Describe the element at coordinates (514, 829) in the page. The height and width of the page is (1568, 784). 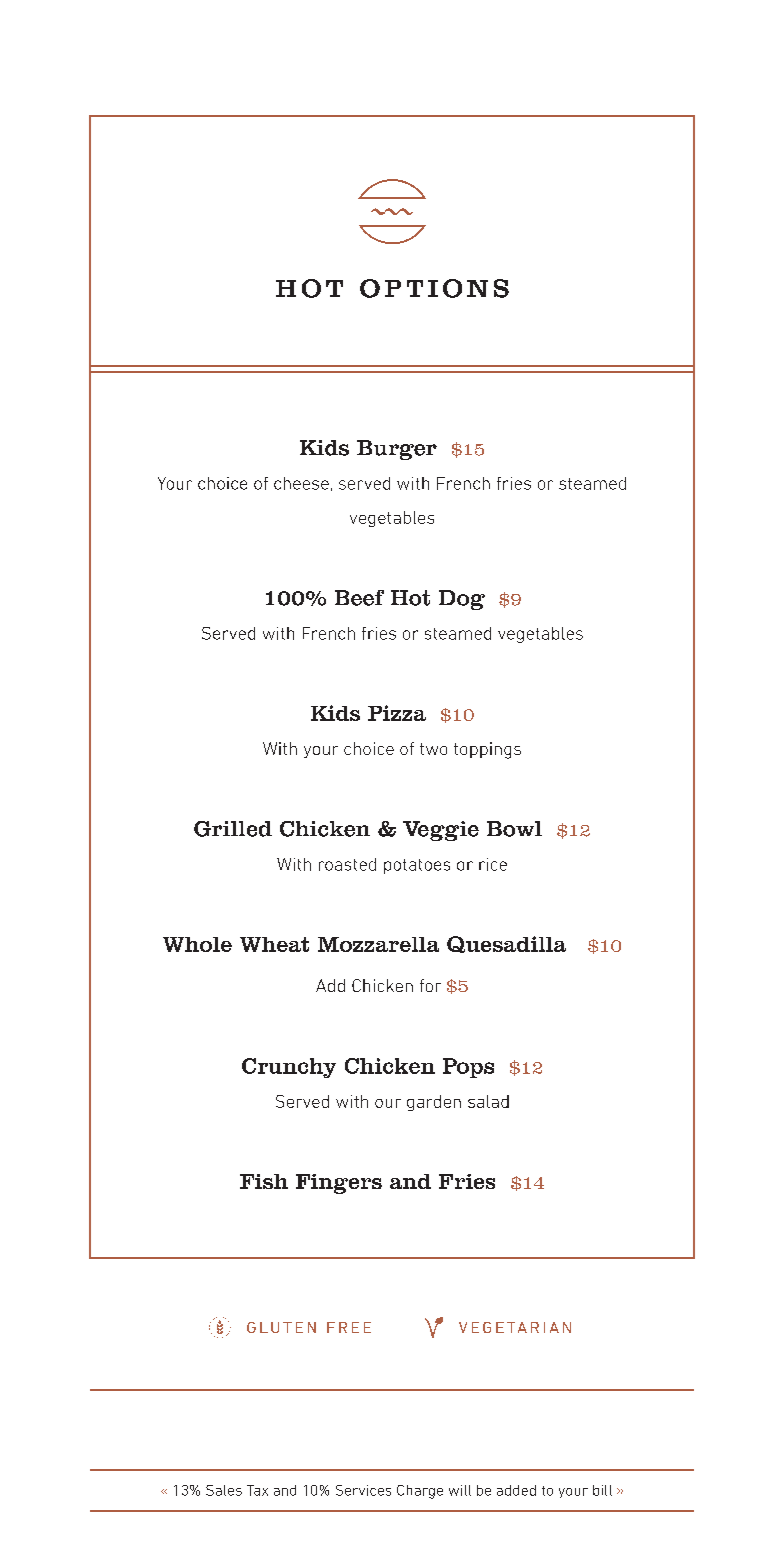
I see `Bowl` at that location.
